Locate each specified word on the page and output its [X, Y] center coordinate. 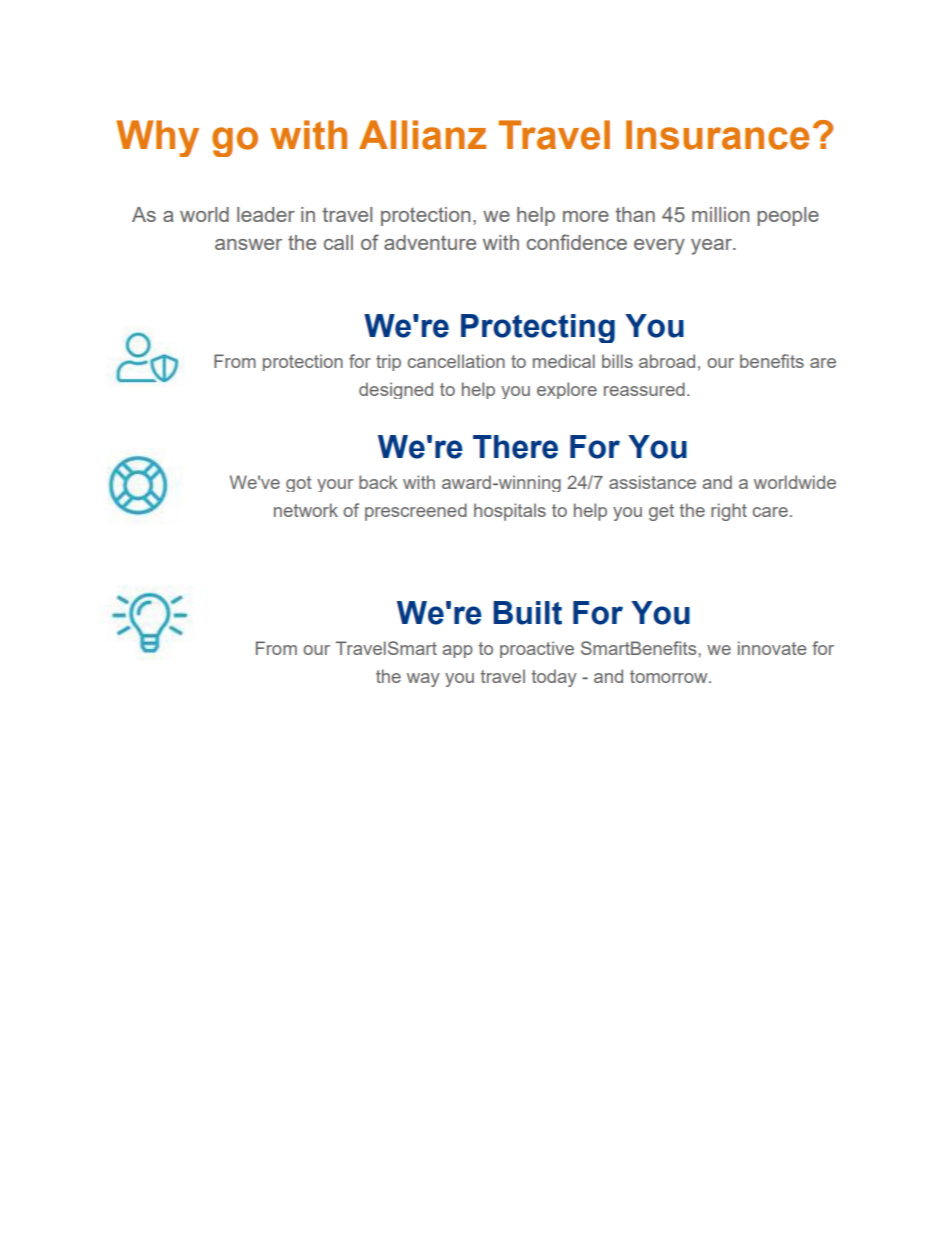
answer [248, 244]
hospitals [510, 512]
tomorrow [670, 676]
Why [157, 138]
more [586, 216]
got [299, 484]
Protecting [538, 328]
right [729, 512]
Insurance [717, 135]
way [423, 680]
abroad [667, 361]
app [457, 651]
